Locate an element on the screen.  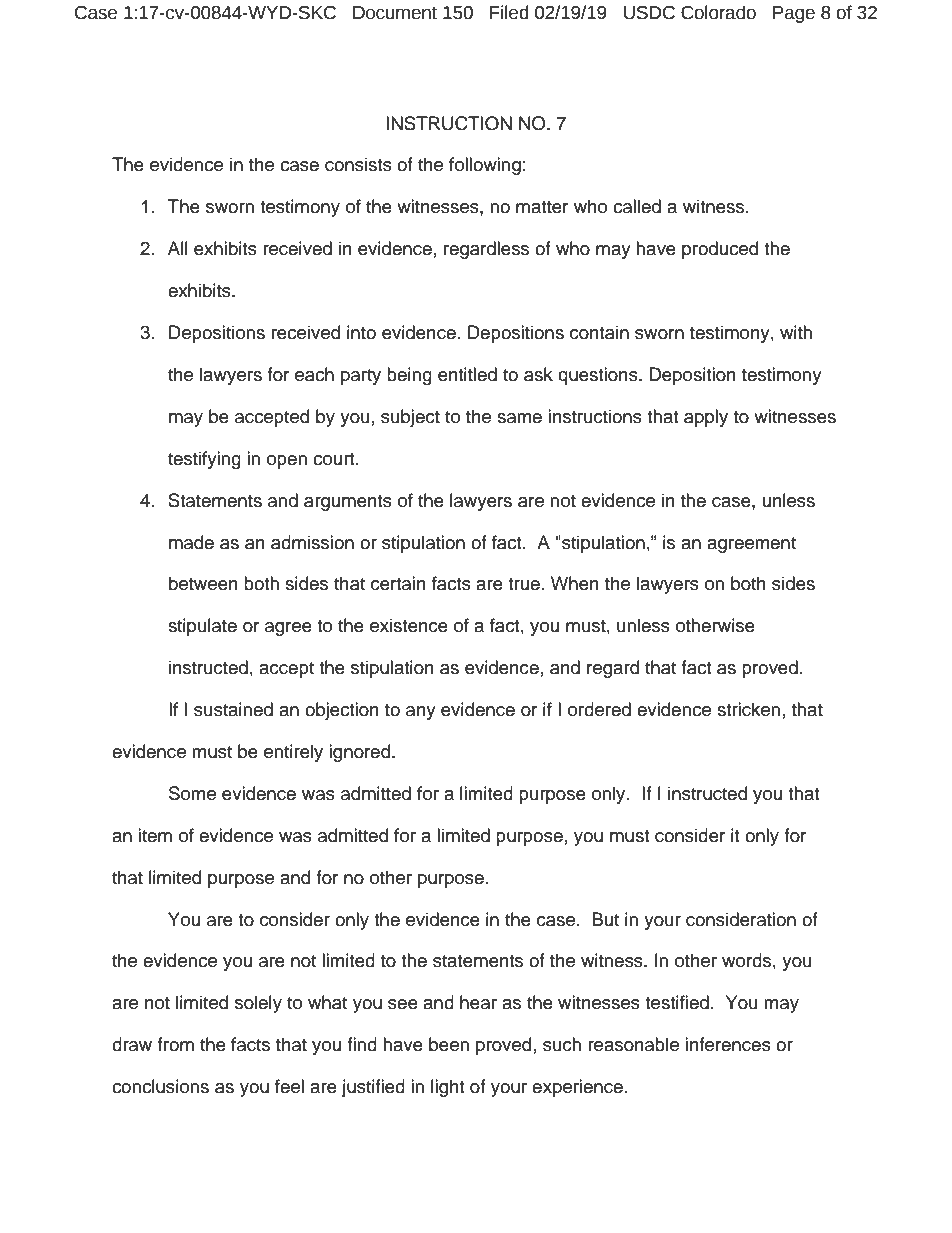
Filed is located at coordinates (509, 12).
